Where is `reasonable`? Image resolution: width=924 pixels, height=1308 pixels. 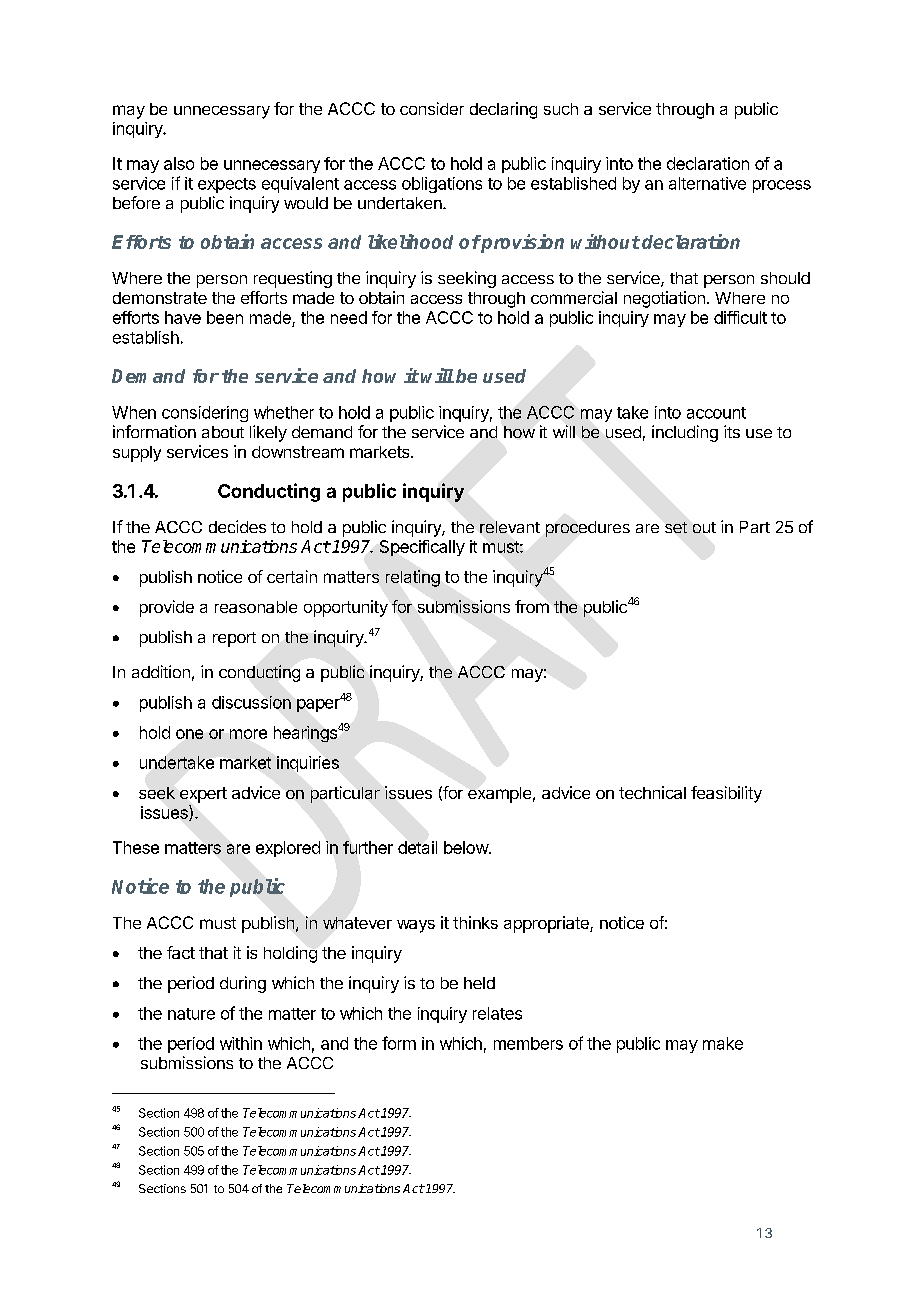 reasonable is located at coordinates (256, 607).
